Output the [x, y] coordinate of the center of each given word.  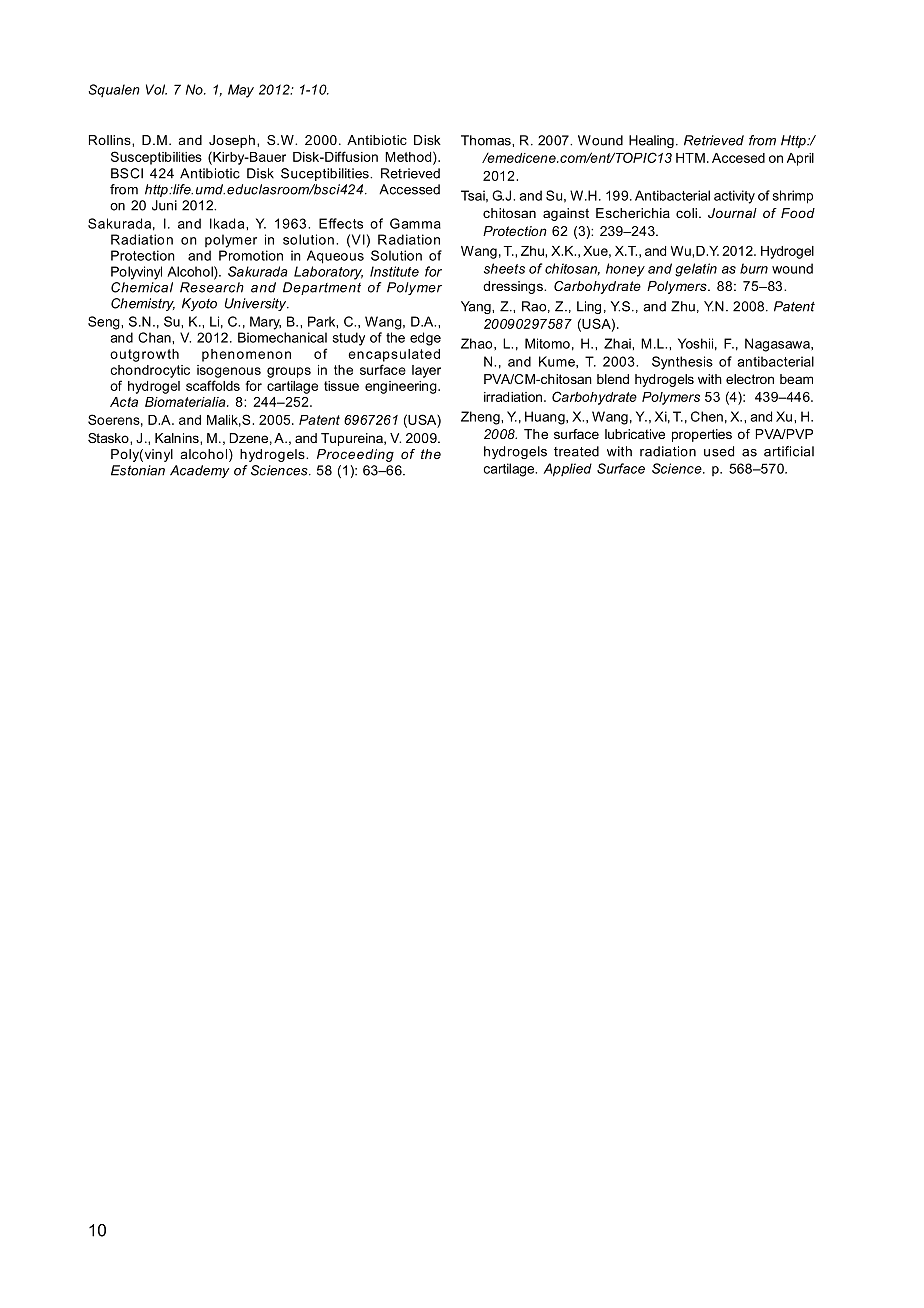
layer [426, 371]
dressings [514, 287]
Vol [156, 89]
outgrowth [144, 355]
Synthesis [682, 363]
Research [212, 287]
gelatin [696, 270]
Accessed [409, 189]
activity [734, 197]
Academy [200, 471]
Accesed [738, 158]
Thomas [487, 140]
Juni [164, 205]
